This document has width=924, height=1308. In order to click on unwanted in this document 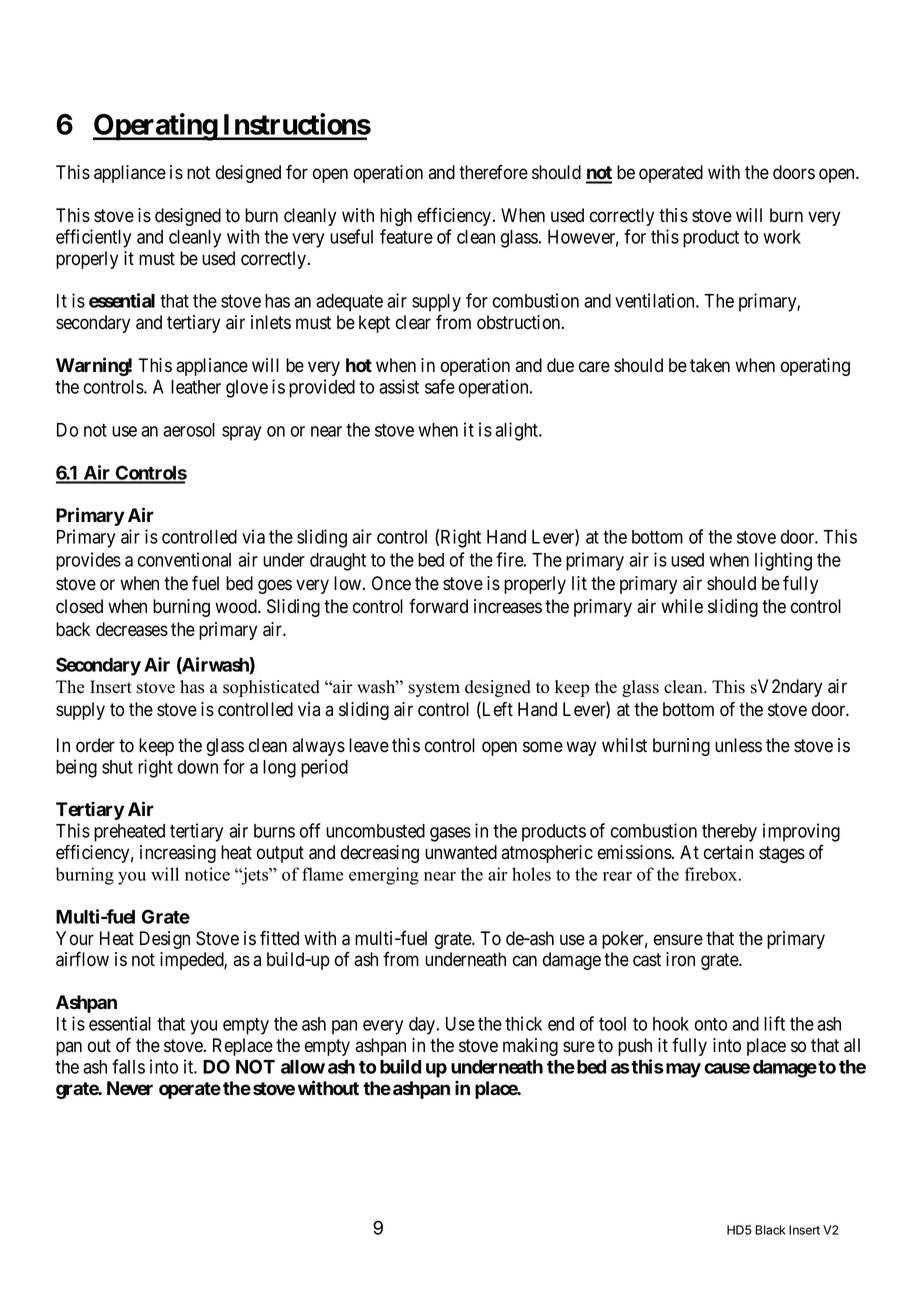, I will do `click(461, 852)`.
